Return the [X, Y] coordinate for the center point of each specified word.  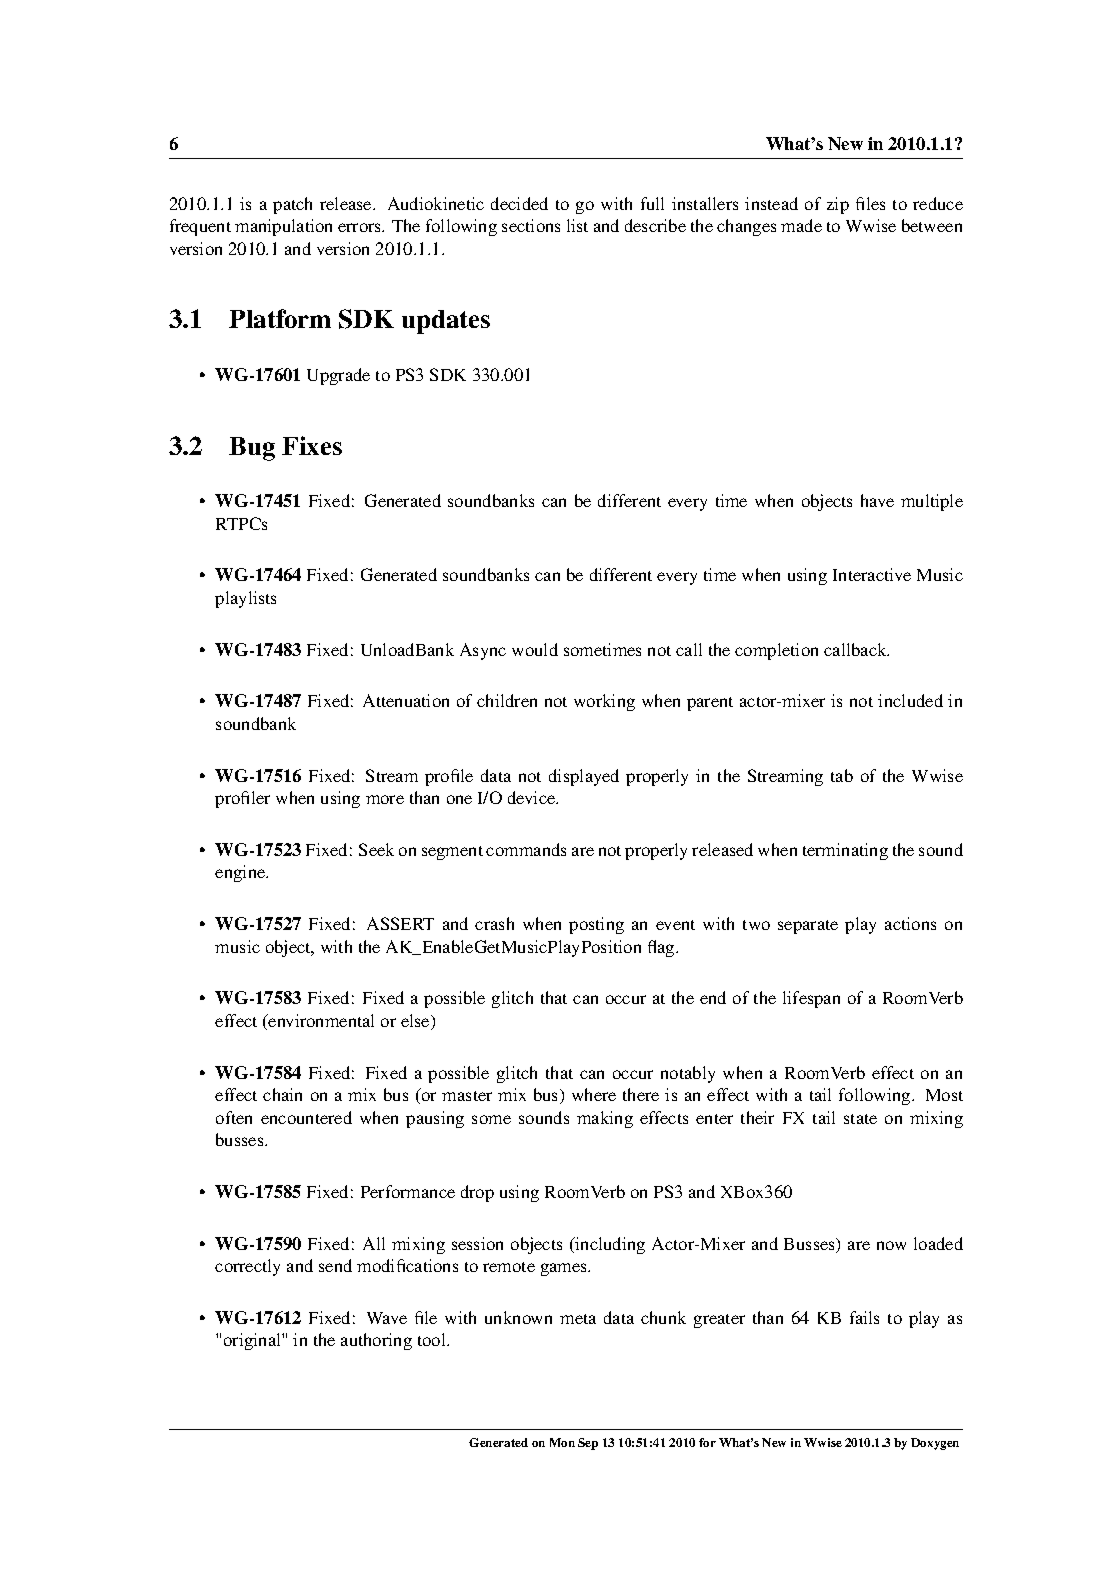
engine [241, 873]
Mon [562, 1442]
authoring [376, 1341]
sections [531, 225]
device [533, 797]
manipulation [283, 227]
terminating [845, 851]
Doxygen [935, 1444]
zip [838, 205]
